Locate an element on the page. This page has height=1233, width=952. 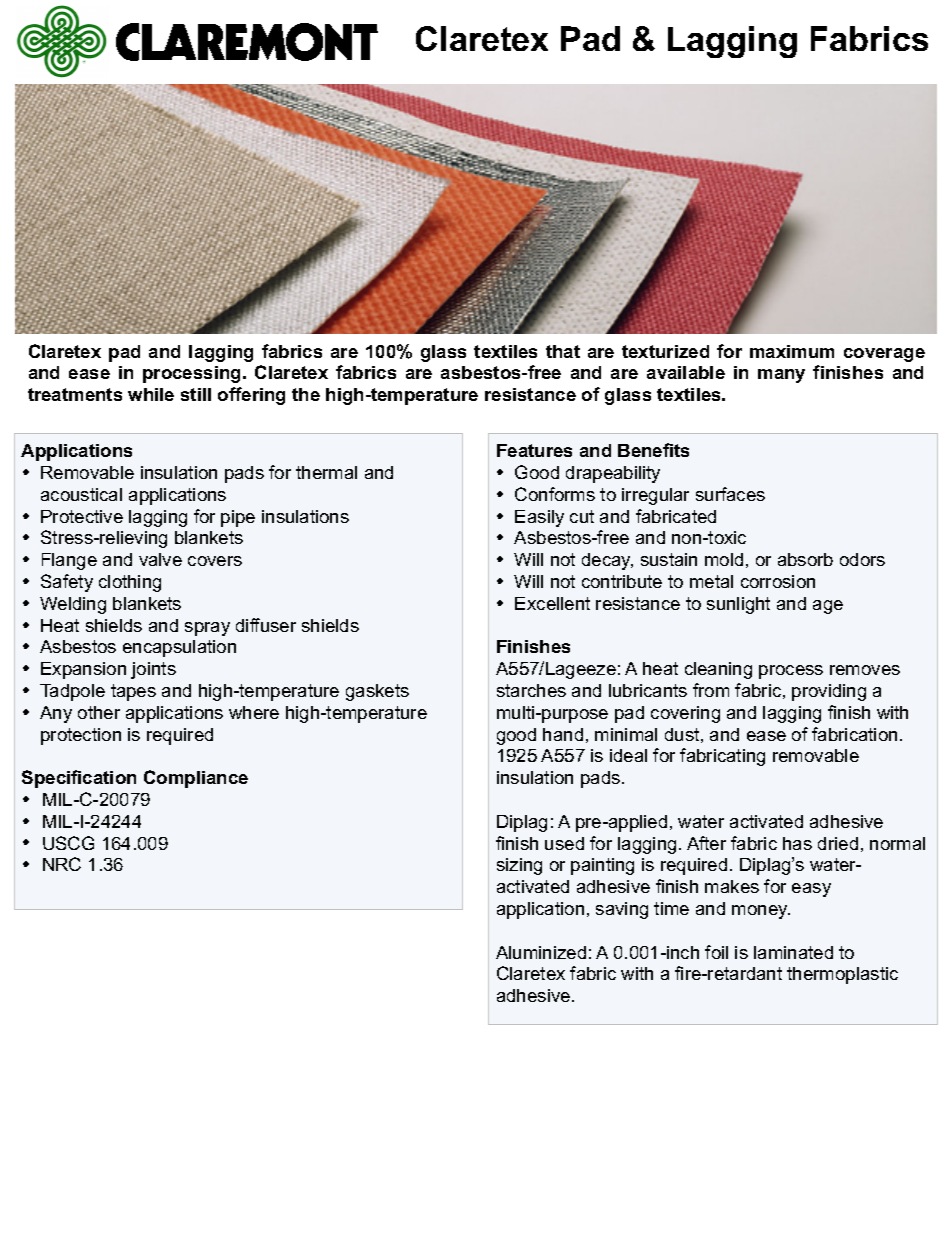
starches is located at coordinates (531, 690).
